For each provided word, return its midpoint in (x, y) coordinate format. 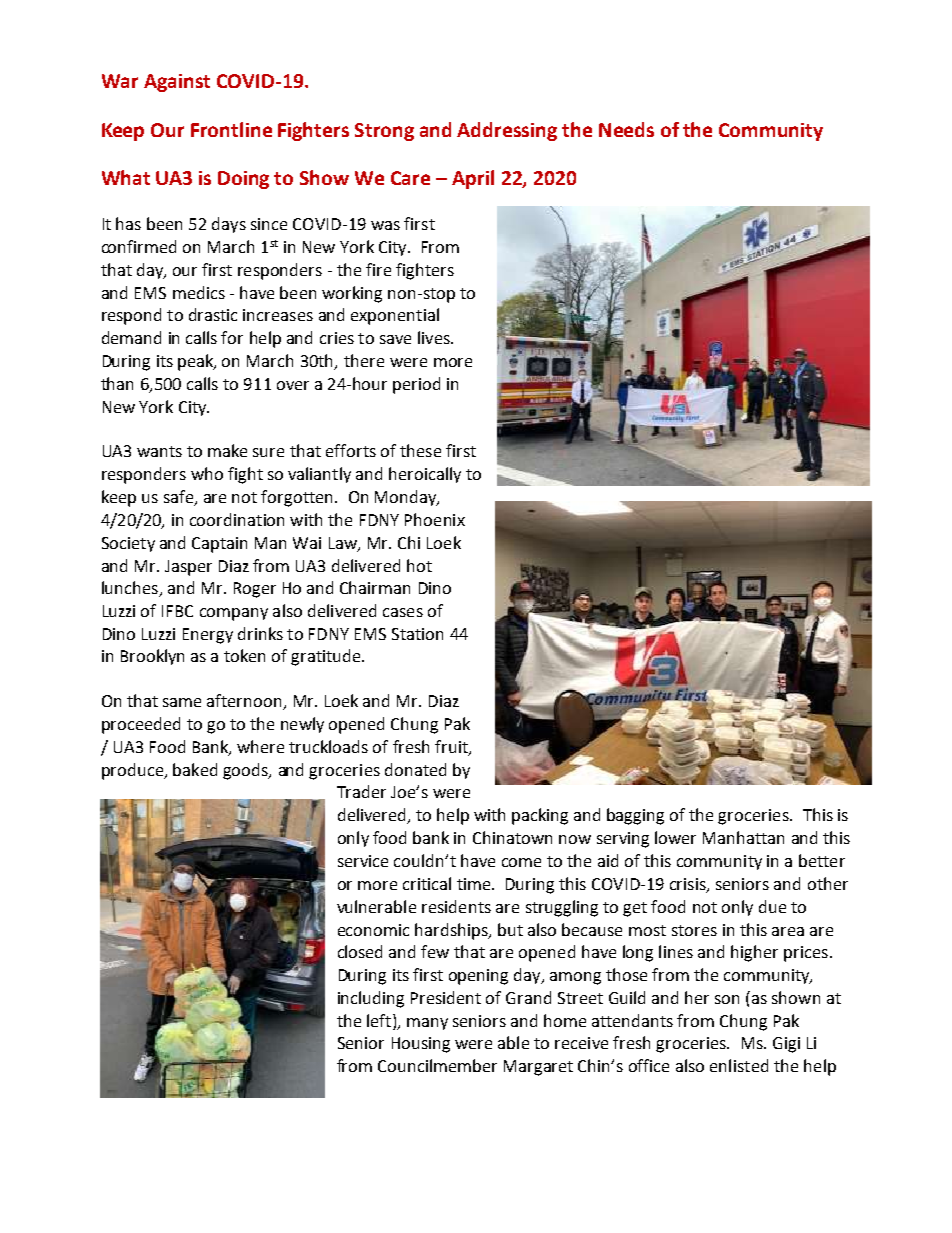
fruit (452, 747)
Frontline (231, 129)
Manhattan (743, 837)
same (182, 702)
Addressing (507, 131)
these (420, 450)
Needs (626, 129)
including (371, 999)
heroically (425, 475)
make (227, 450)
